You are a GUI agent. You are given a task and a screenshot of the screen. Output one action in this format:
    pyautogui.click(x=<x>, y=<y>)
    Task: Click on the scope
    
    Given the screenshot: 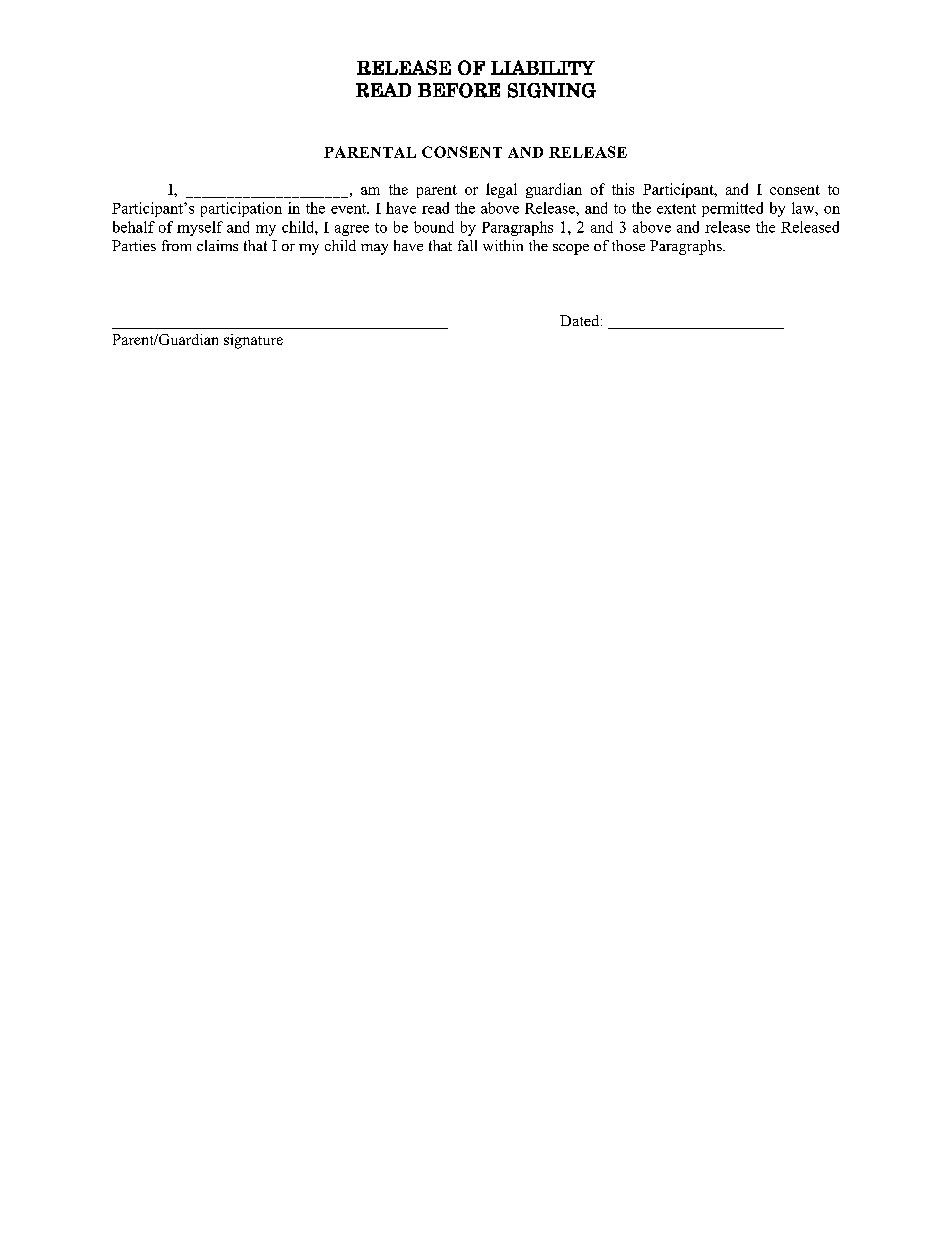 What is the action you would take?
    pyautogui.click(x=571, y=249)
